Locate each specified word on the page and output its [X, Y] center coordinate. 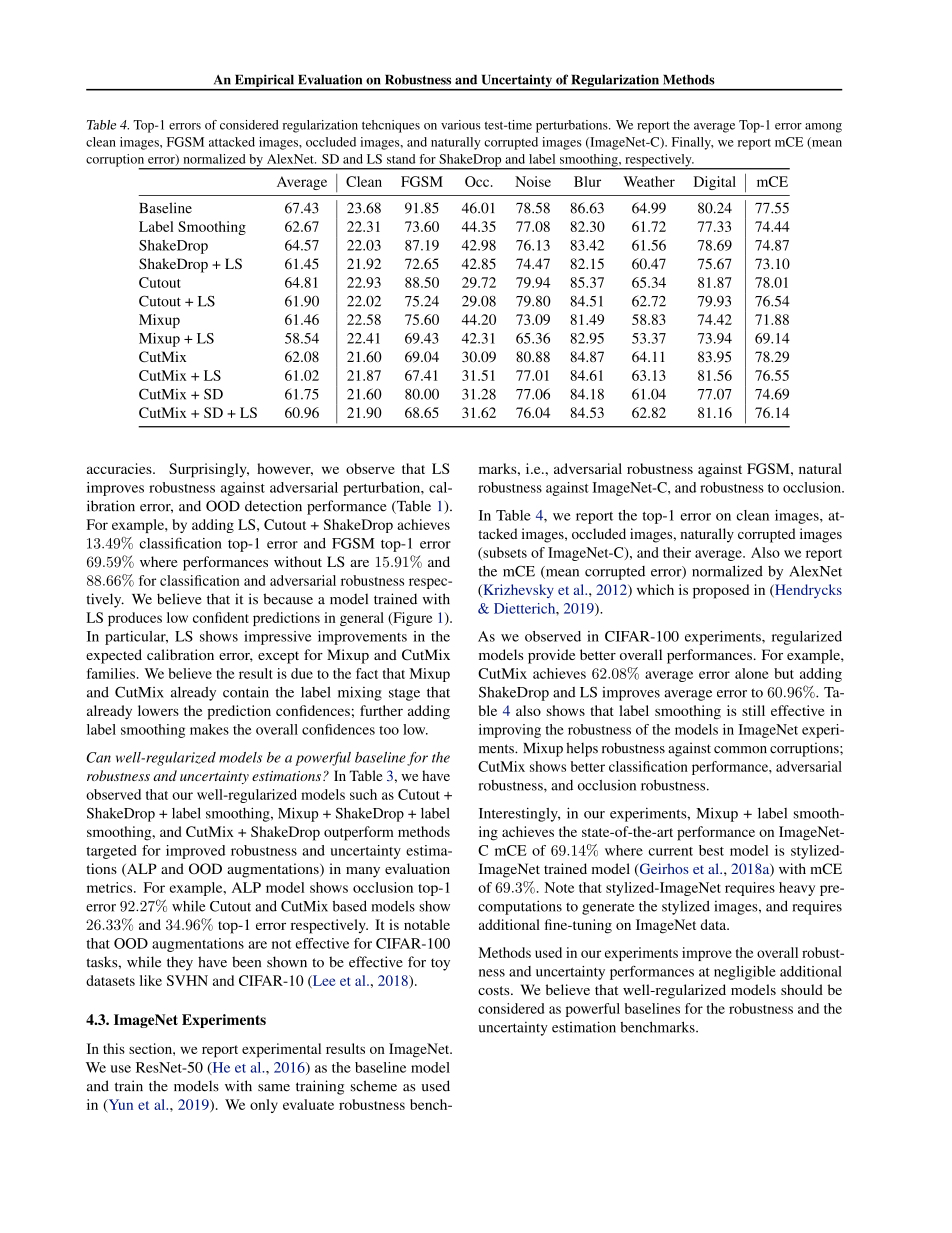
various [461, 125]
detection [273, 506]
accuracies [120, 468]
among [823, 128]
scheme [374, 1086]
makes [209, 729]
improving [510, 731]
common [740, 750]
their [677, 552]
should [802, 989]
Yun [119, 1105]
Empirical [264, 82]
